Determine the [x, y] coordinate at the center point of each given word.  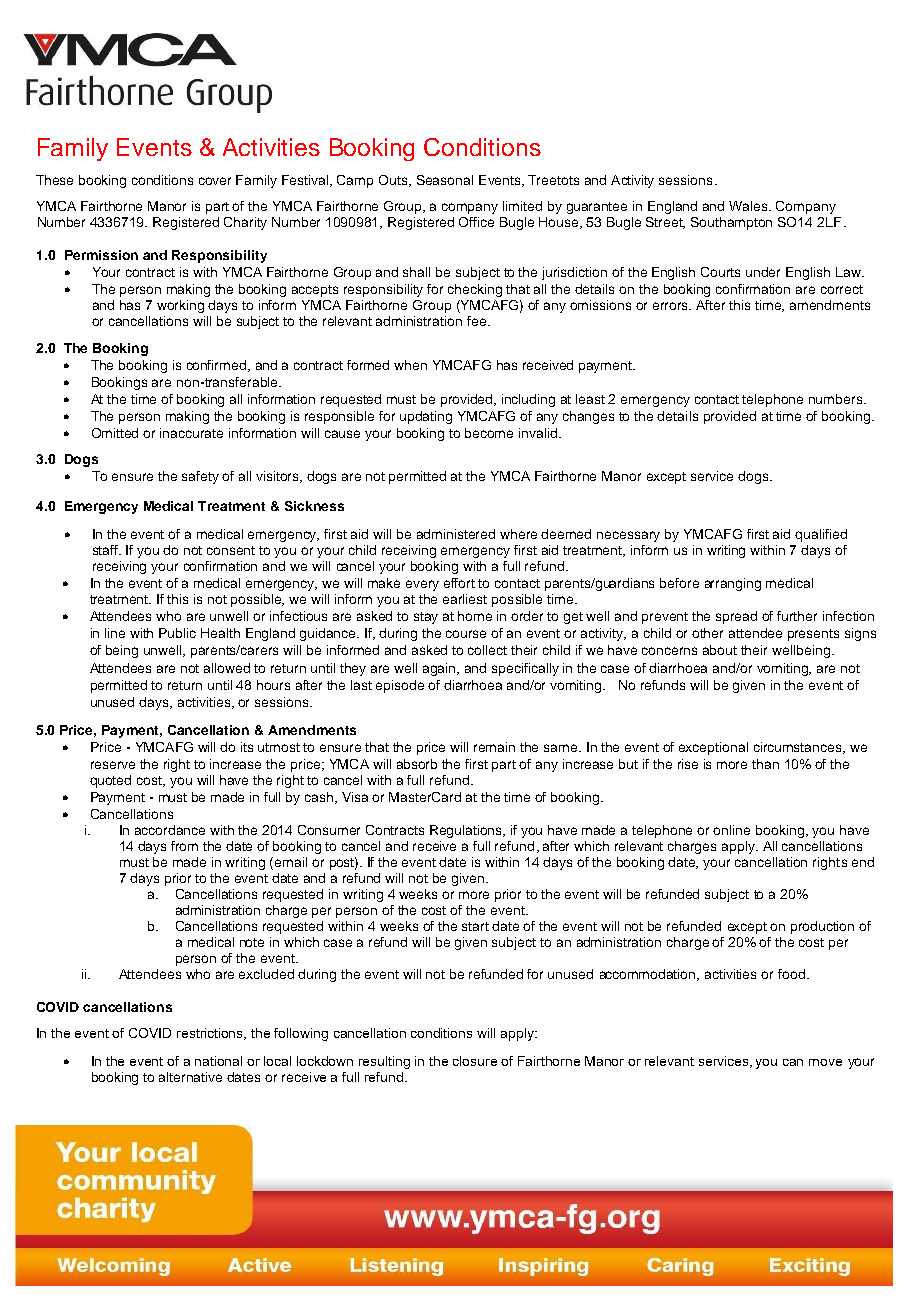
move [825, 1062]
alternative [190, 1077]
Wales [750, 206]
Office [476, 222]
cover [215, 181]
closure [475, 1061]
